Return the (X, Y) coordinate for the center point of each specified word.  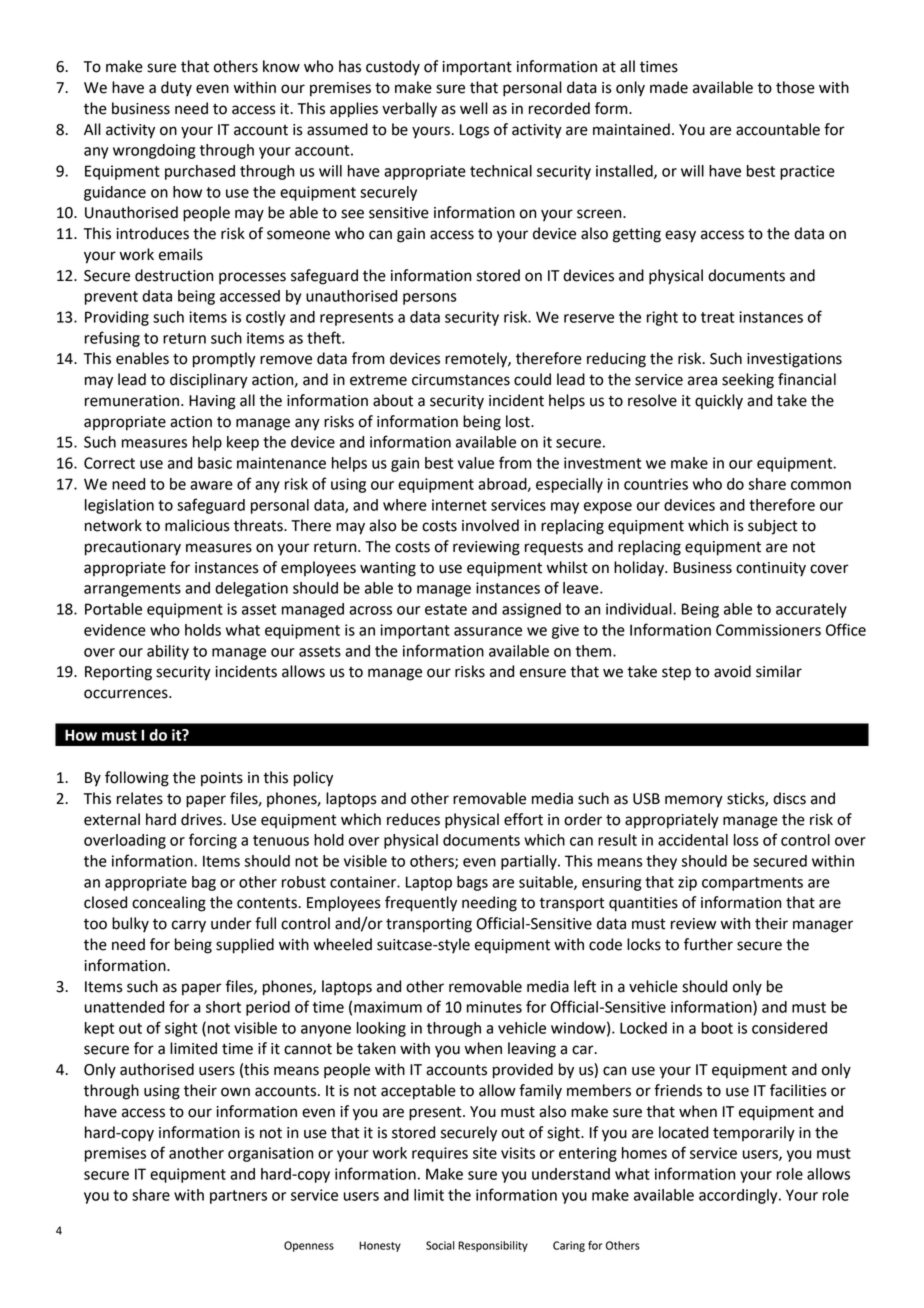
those (795, 87)
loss (746, 840)
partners (238, 1197)
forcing (213, 841)
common (821, 485)
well (474, 108)
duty (176, 88)
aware (211, 485)
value (476, 463)
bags (472, 883)
